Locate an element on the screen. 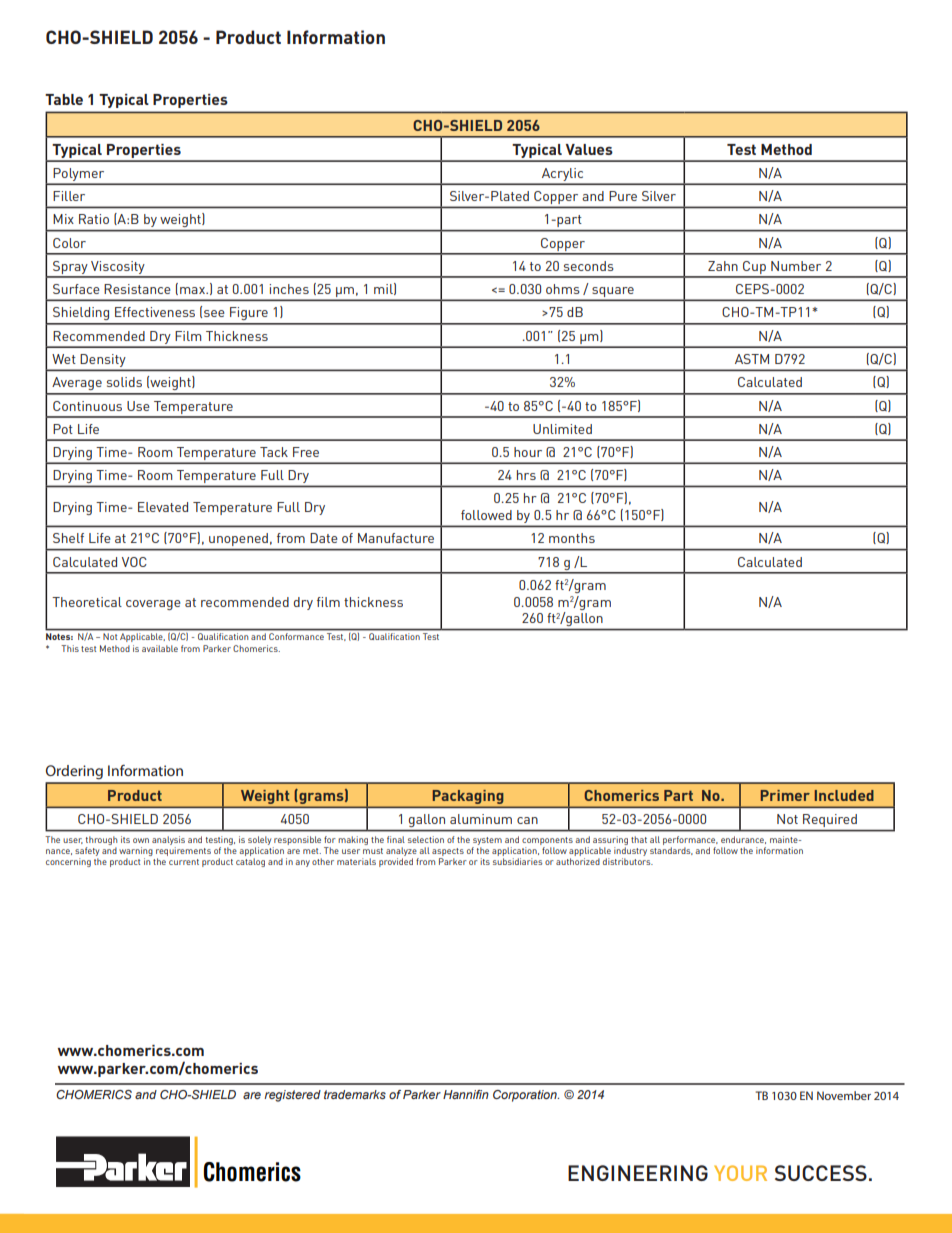  ASTM is located at coordinates (752, 359).
